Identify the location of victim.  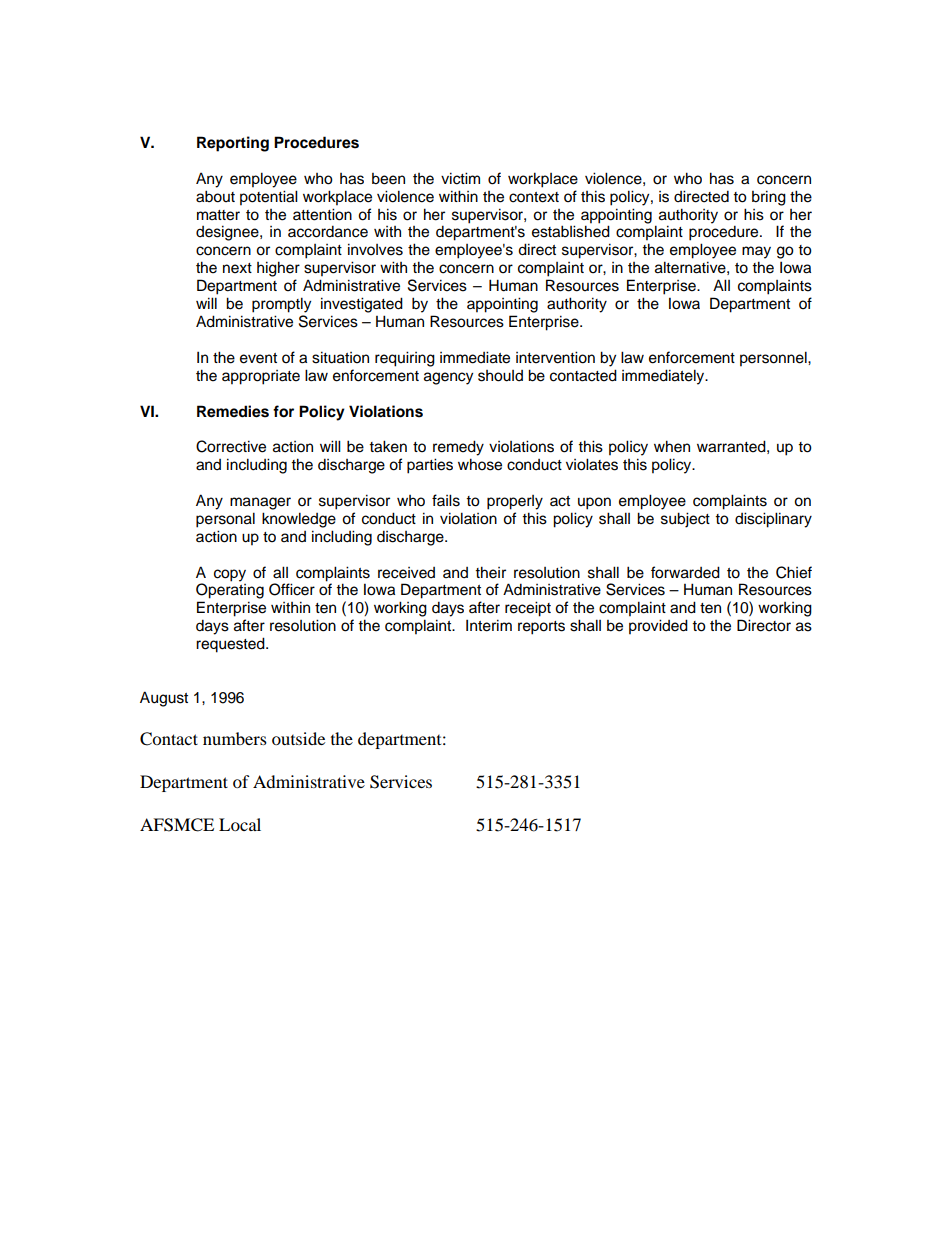
(460, 178).
